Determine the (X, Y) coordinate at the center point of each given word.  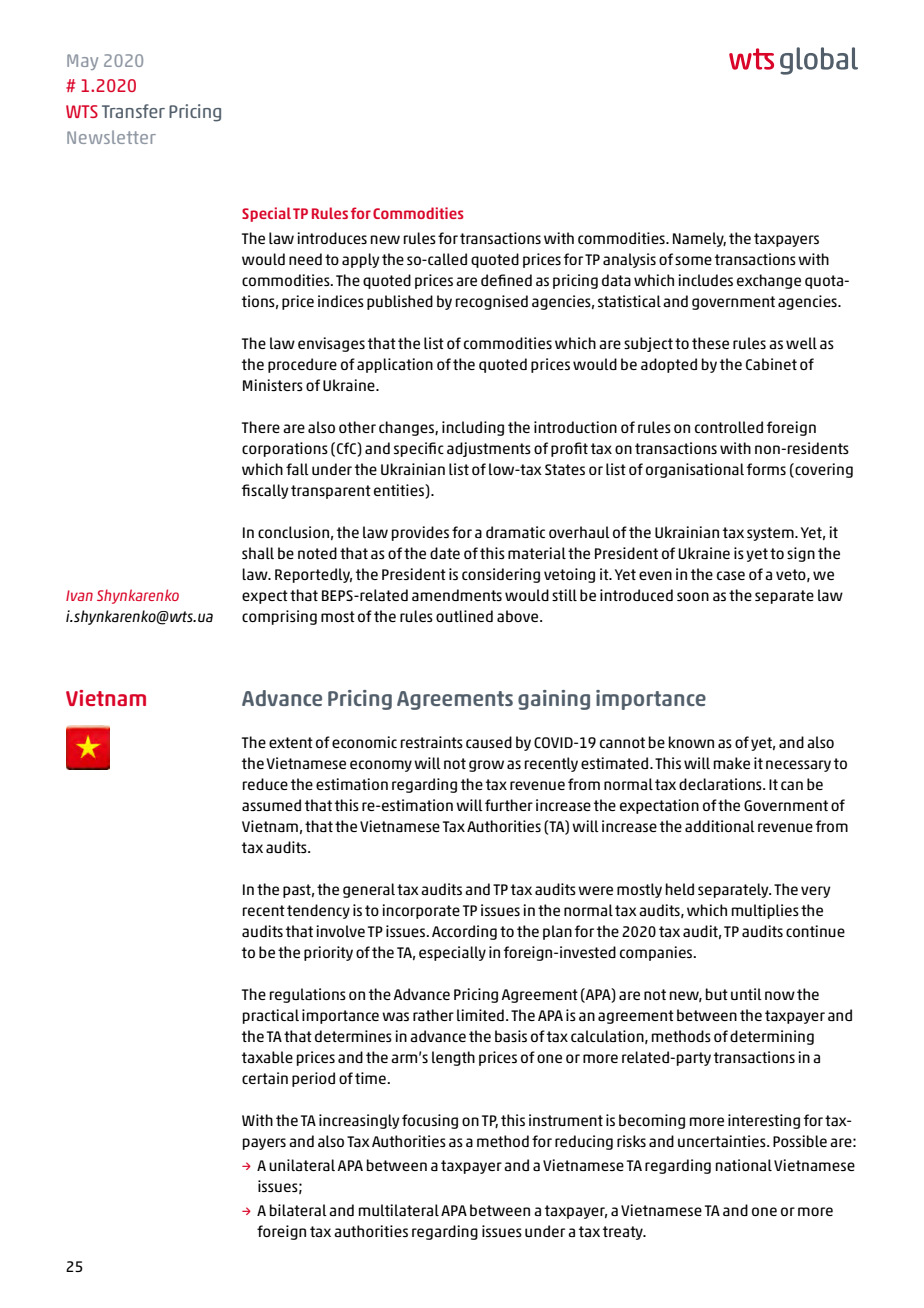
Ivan (79, 595)
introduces (332, 238)
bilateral (298, 1210)
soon (693, 596)
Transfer (133, 111)
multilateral (399, 1210)
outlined (464, 616)
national (744, 1165)
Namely (699, 239)
